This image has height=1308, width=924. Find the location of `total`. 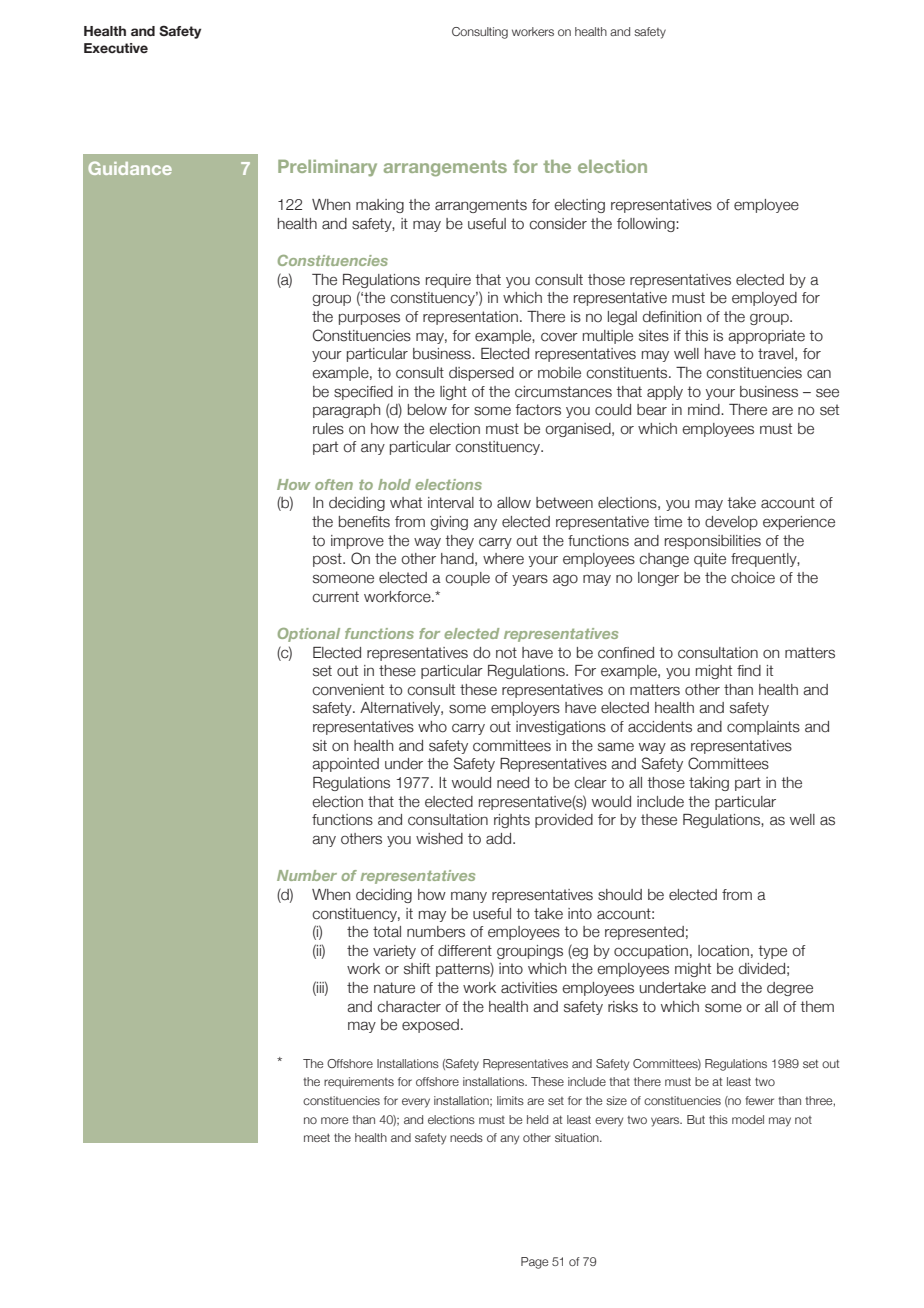

total is located at coordinates (387, 932).
